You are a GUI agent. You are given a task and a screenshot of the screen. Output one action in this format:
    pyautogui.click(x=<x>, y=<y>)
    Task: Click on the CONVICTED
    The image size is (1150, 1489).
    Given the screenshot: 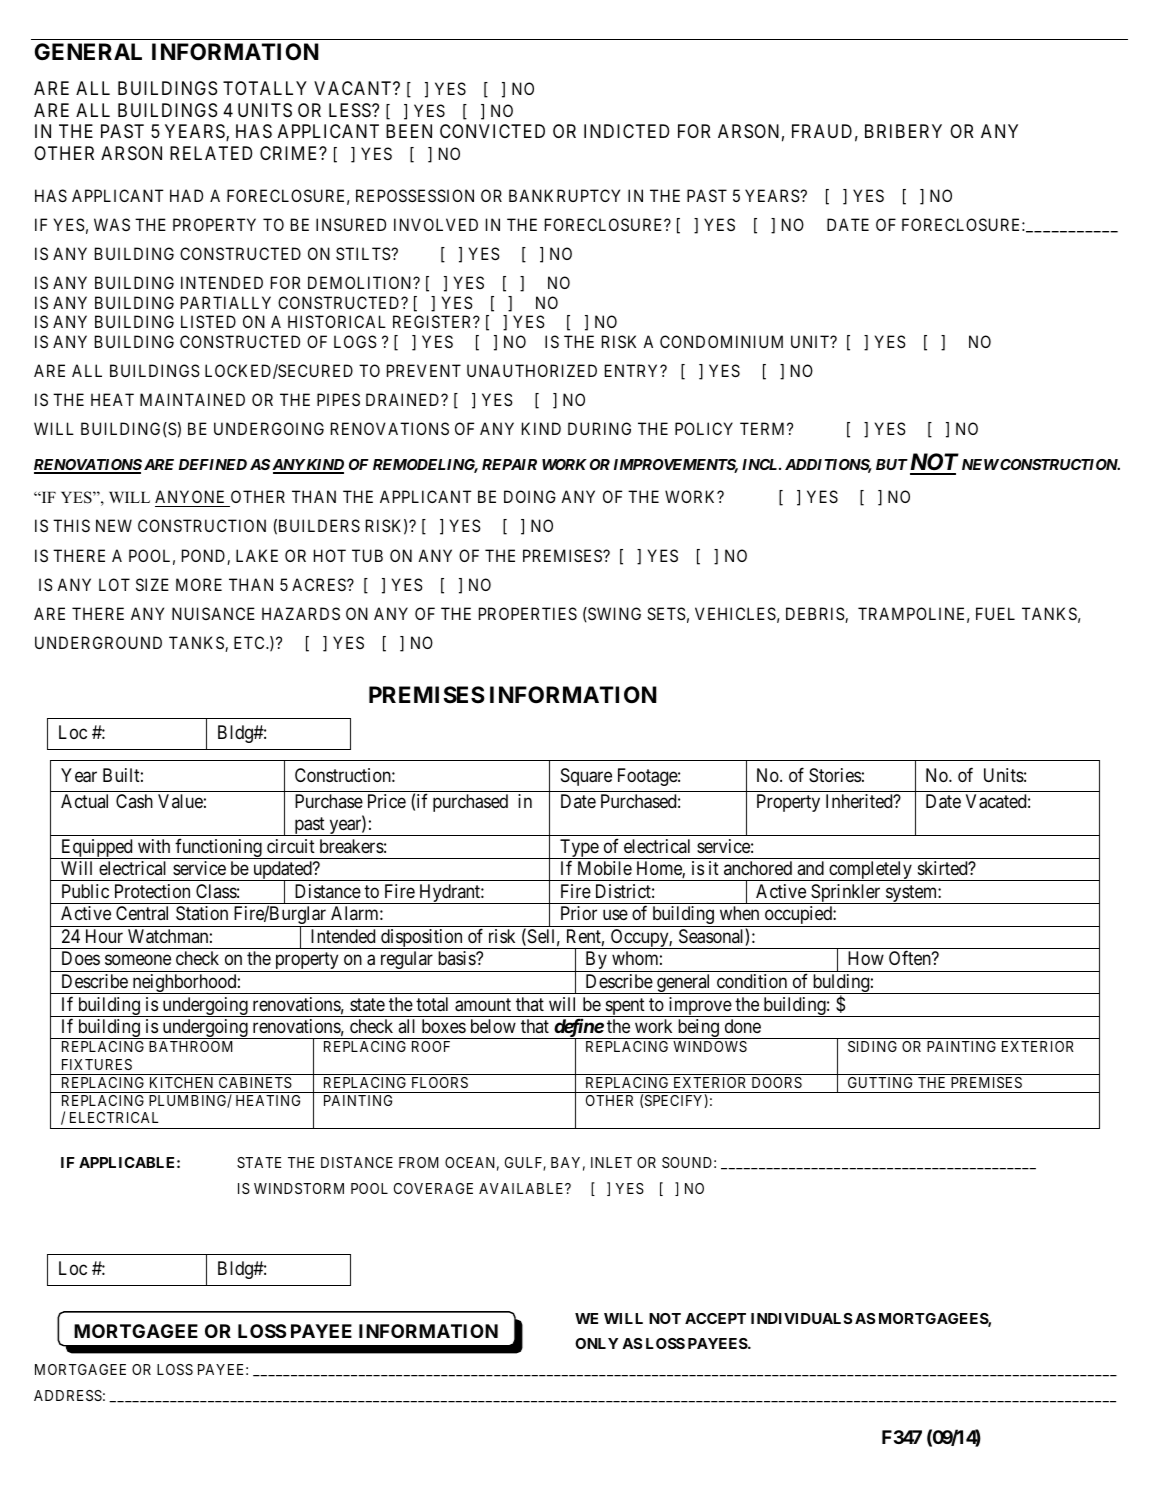 What is the action you would take?
    pyautogui.click(x=492, y=131)
